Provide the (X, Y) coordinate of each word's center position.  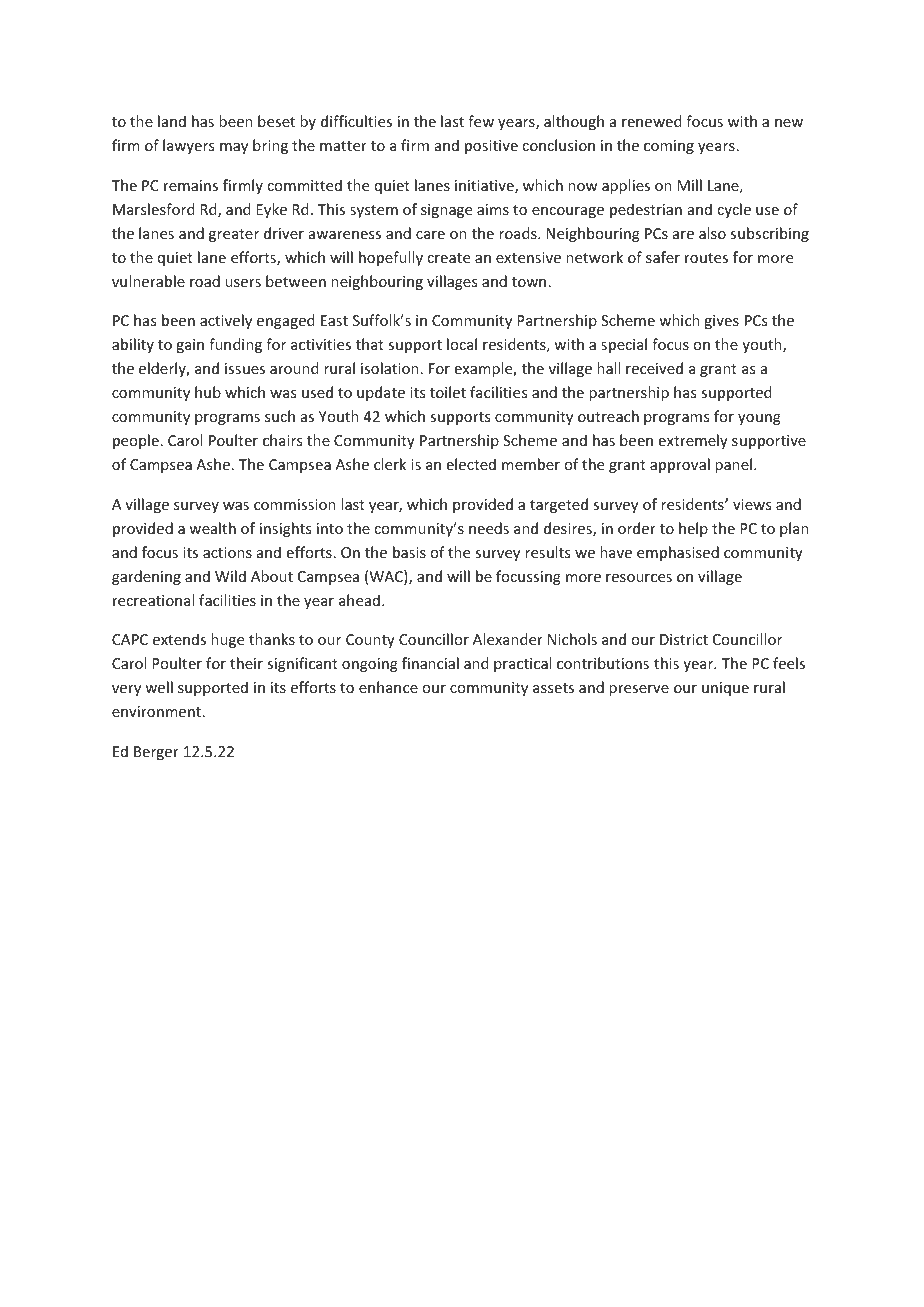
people (136, 441)
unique (725, 689)
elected (471, 464)
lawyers (188, 146)
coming (669, 147)
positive (491, 147)
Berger (156, 753)
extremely (693, 441)
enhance (388, 687)
